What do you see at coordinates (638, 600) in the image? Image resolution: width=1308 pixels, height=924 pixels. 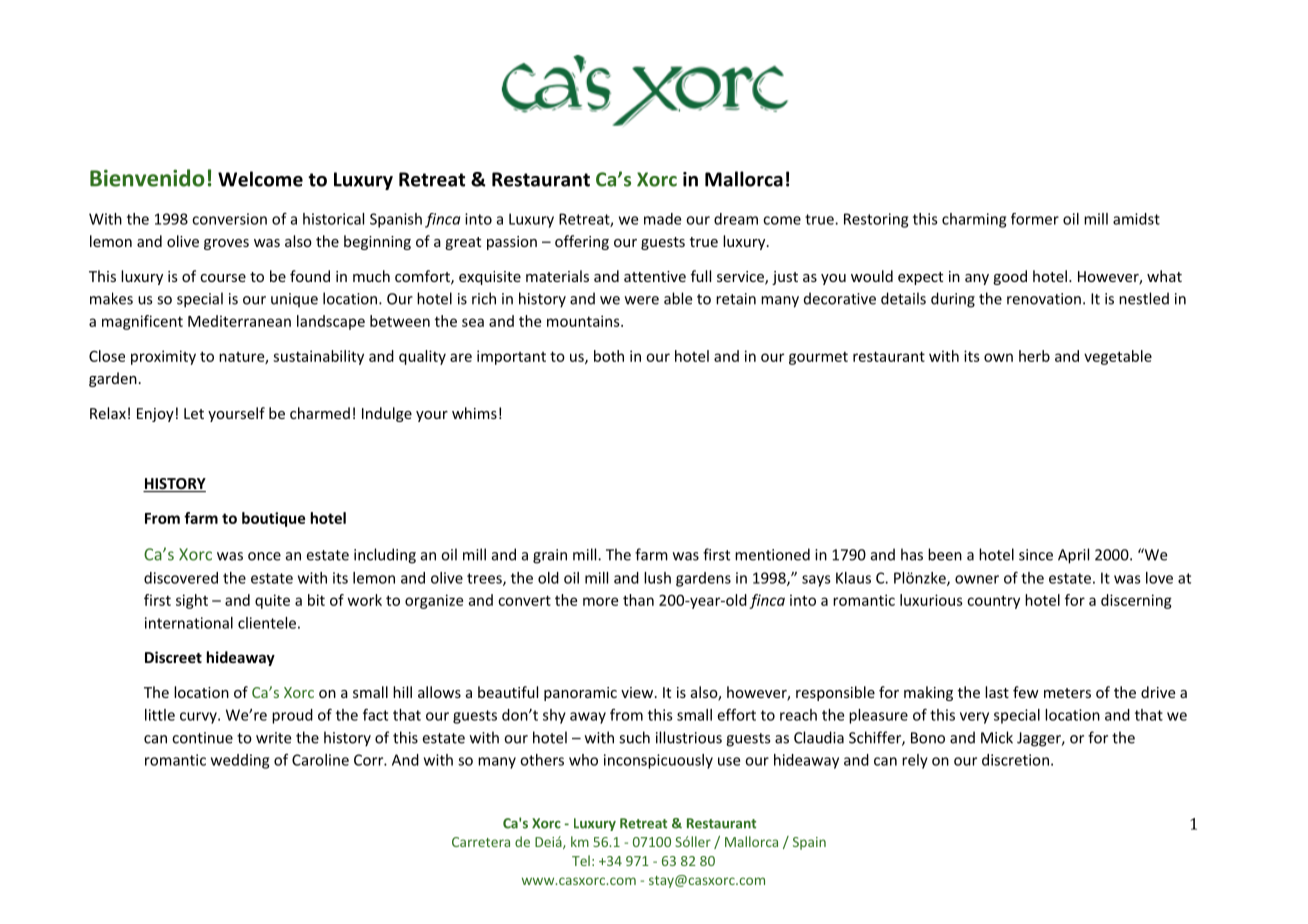 I see `than` at bounding box center [638, 600].
